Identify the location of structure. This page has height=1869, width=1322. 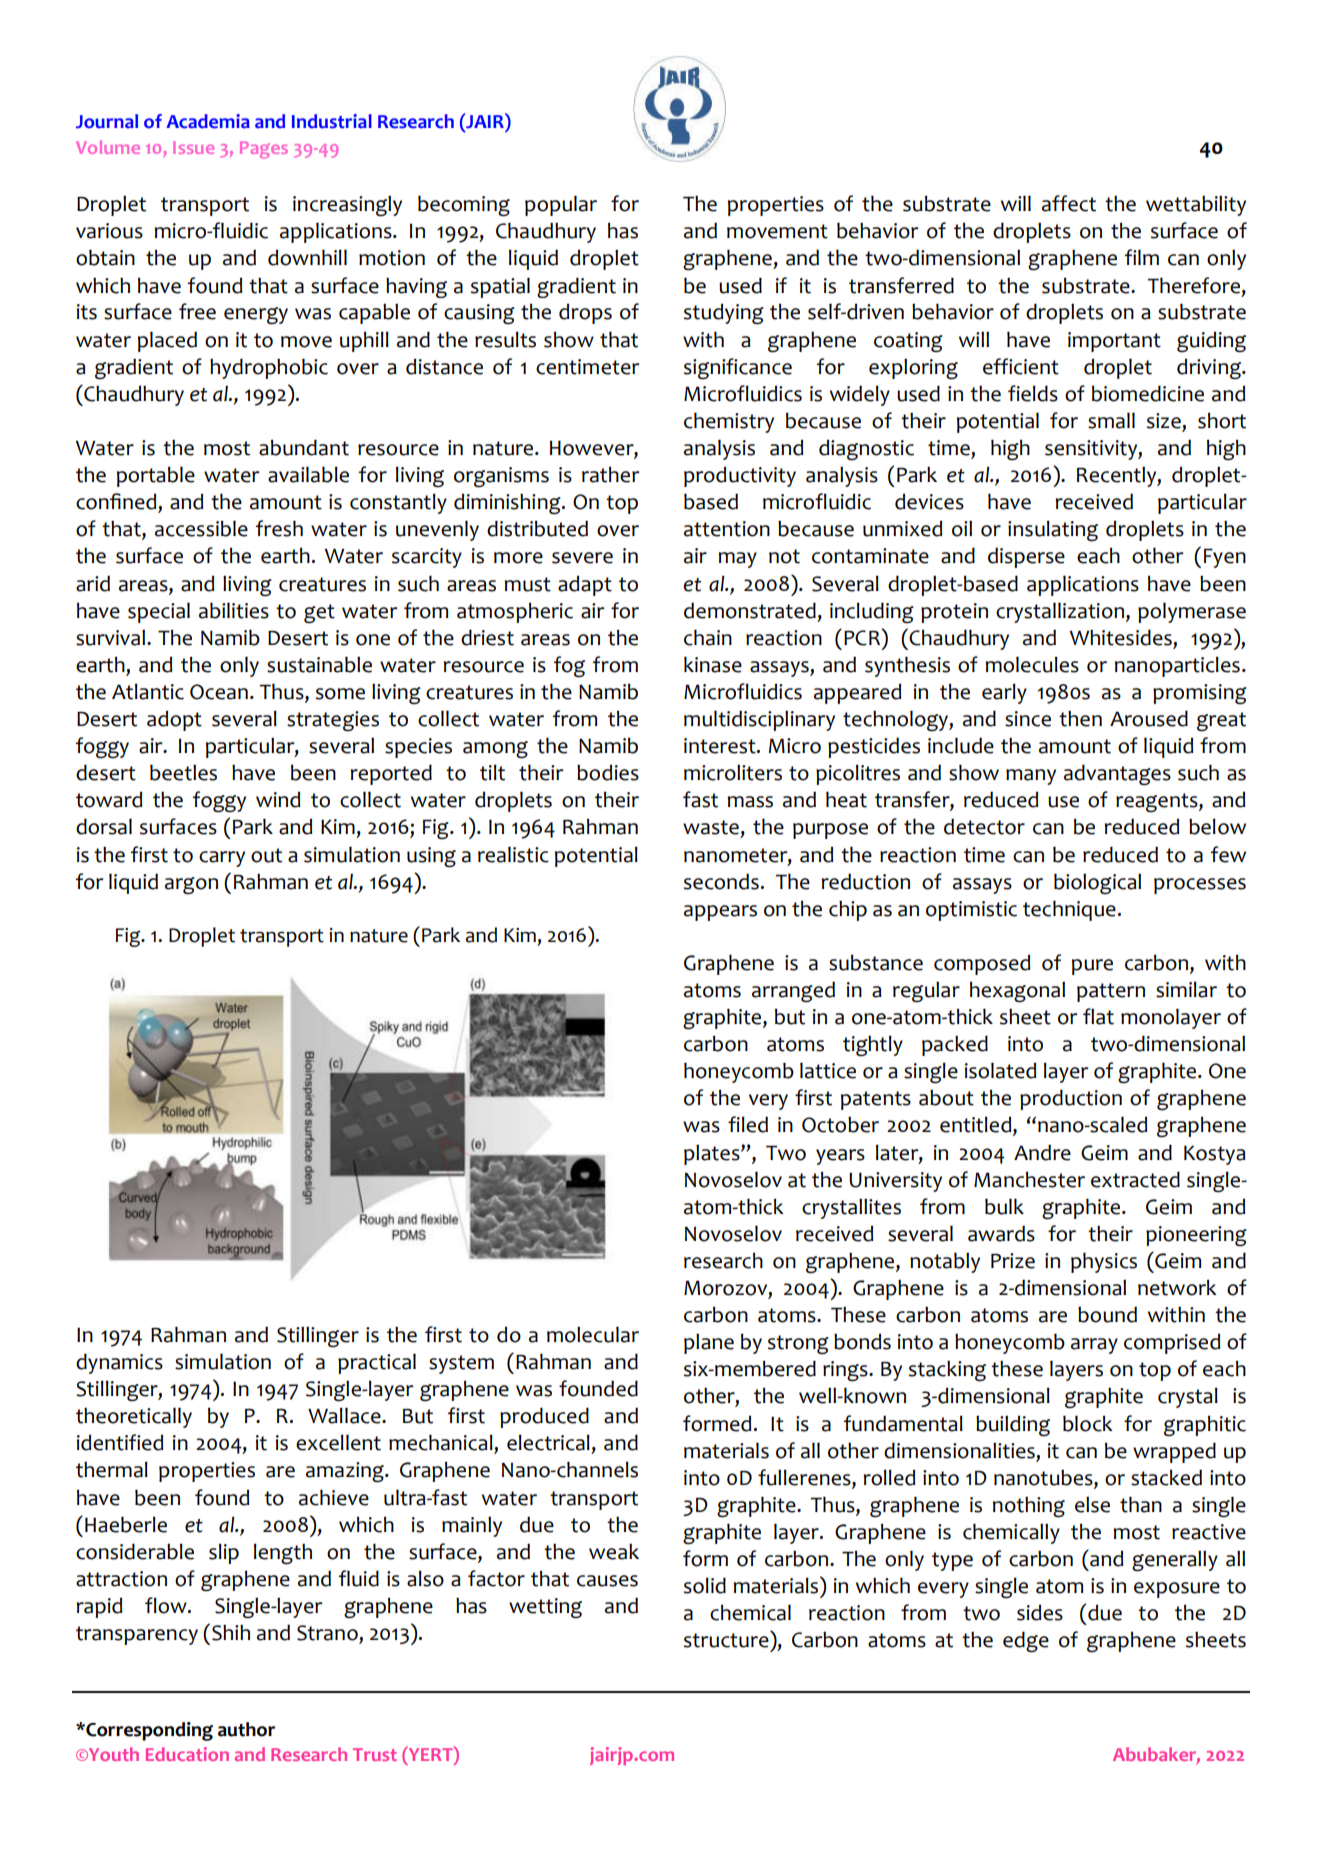
(727, 1639).
